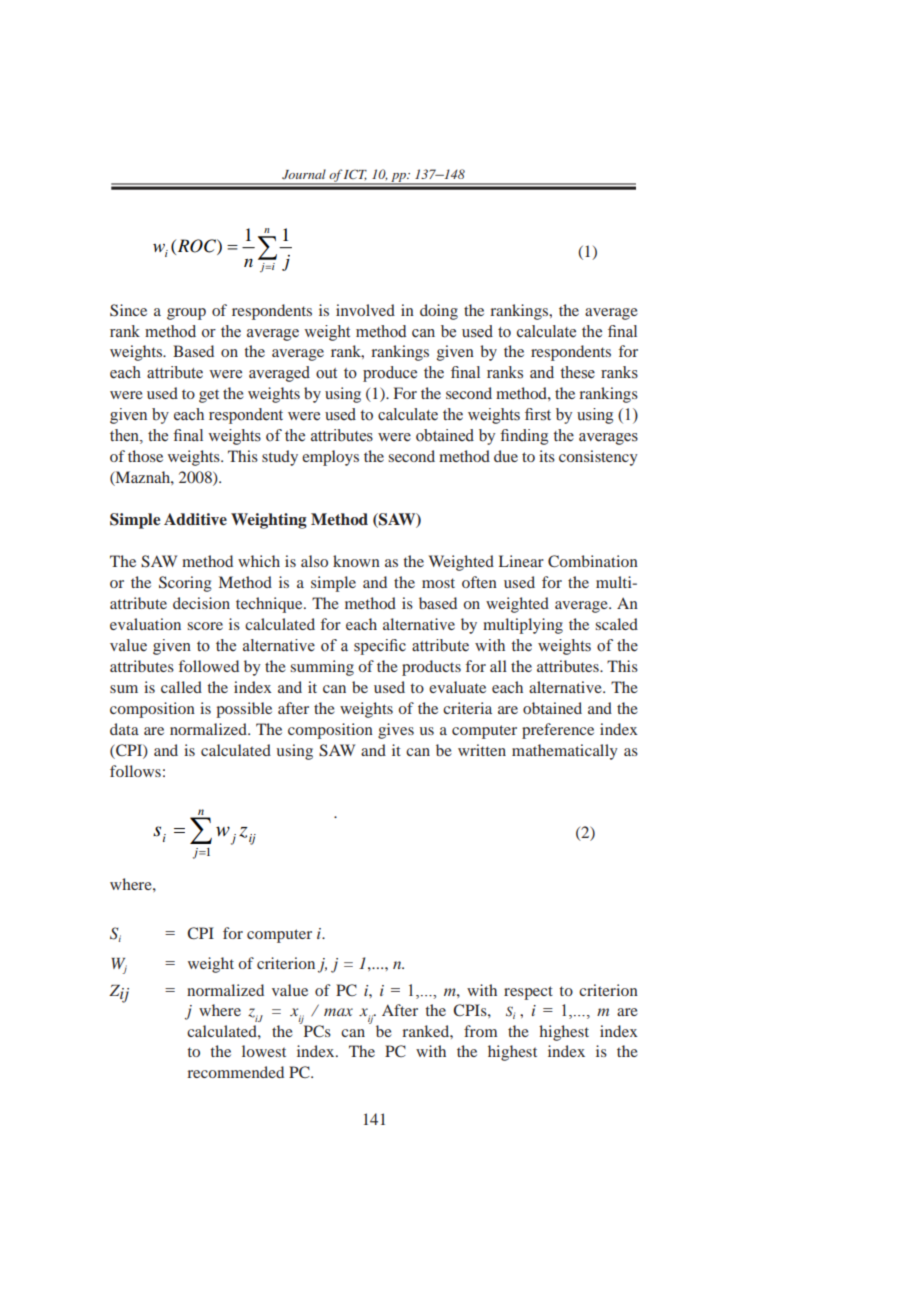 The height and width of the screenshot is (1308, 924). What do you see at coordinates (528, 993) in the screenshot?
I see `respect` at bounding box center [528, 993].
